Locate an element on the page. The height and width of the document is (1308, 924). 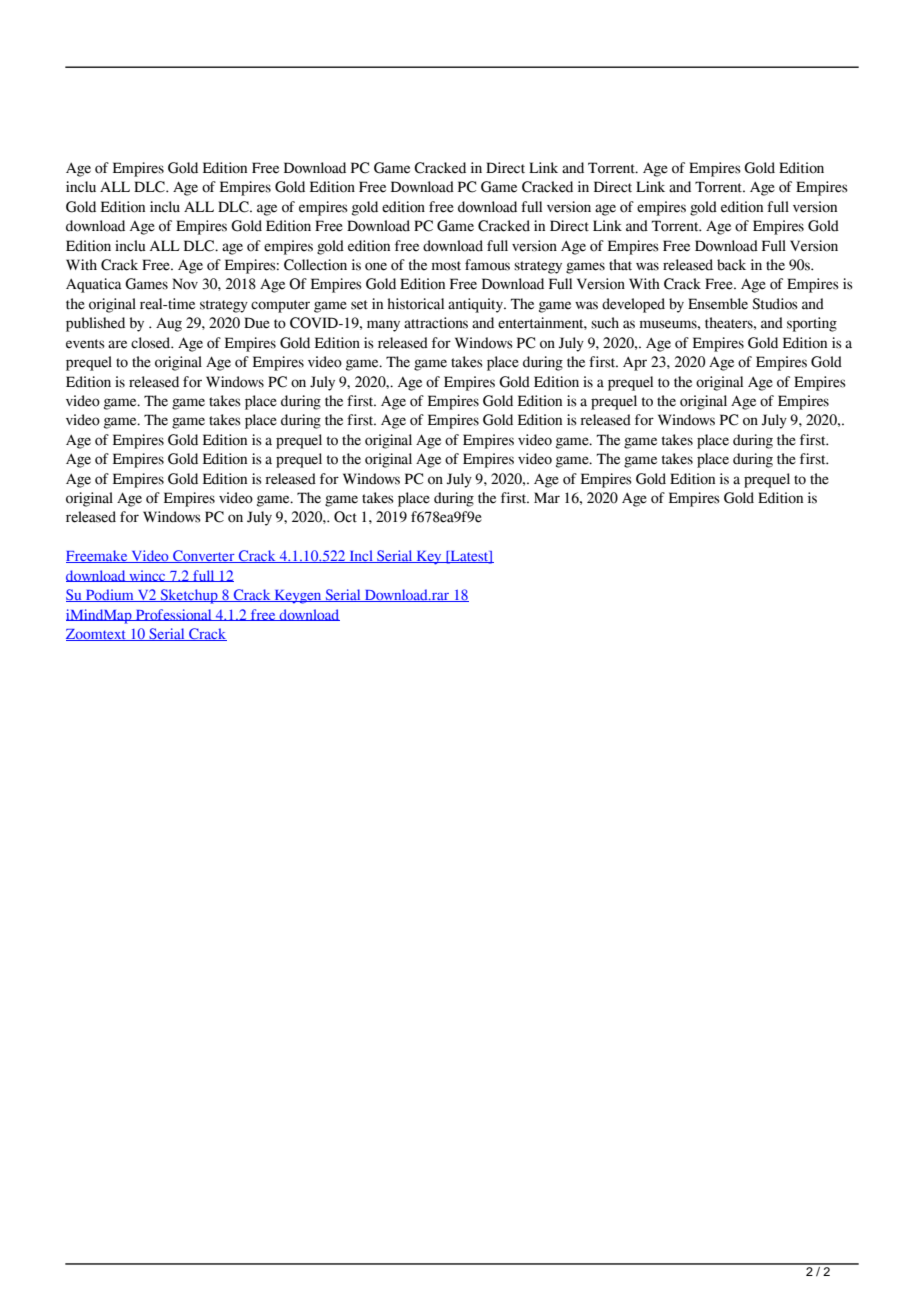
Nov is located at coordinates (185, 284).
